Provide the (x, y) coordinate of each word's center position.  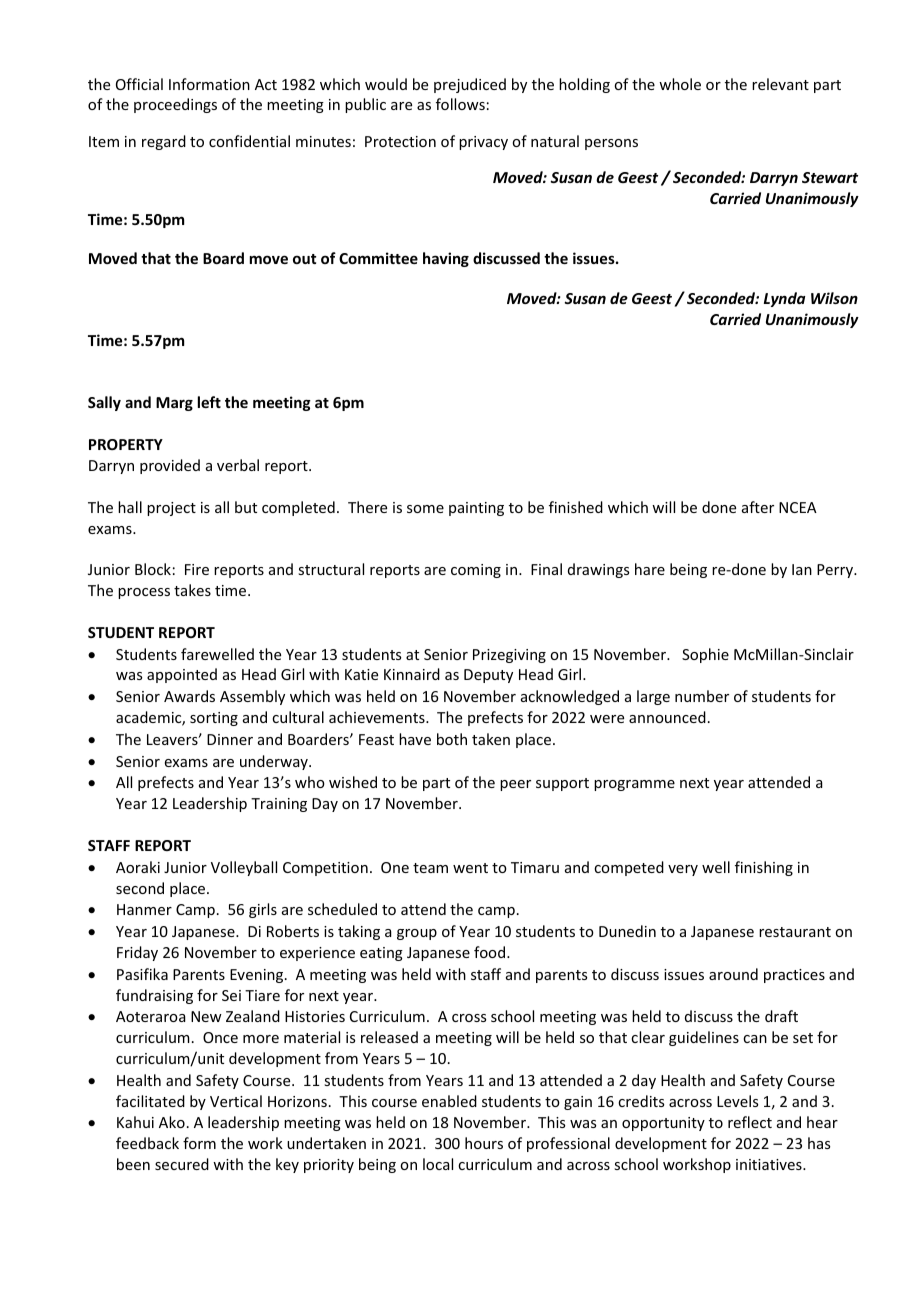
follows (460, 104)
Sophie (705, 655)
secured (182, 1164)
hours (484, 1143)
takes (192, 590)
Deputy (488, 676)
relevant (780, 84)
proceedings (175, 105)
